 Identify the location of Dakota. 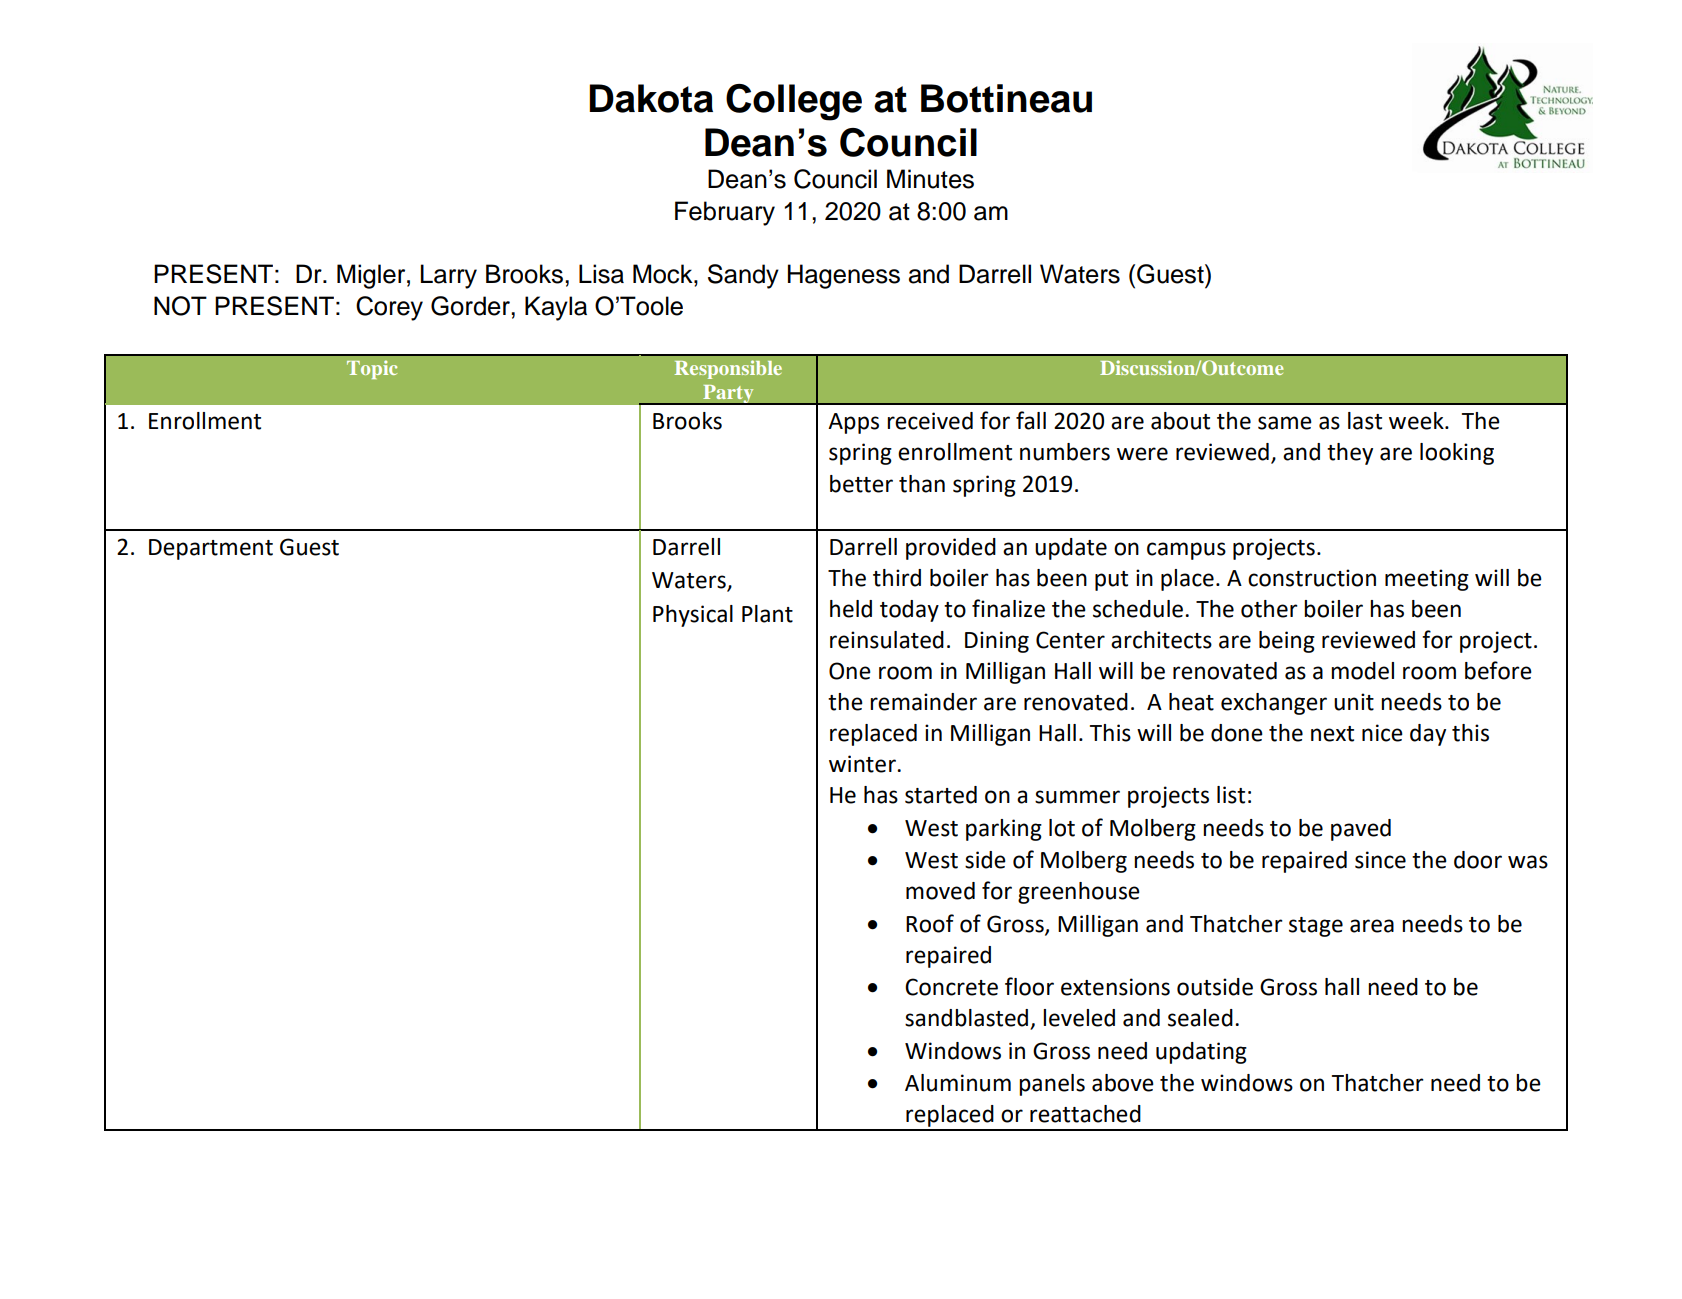
(651, 98).
